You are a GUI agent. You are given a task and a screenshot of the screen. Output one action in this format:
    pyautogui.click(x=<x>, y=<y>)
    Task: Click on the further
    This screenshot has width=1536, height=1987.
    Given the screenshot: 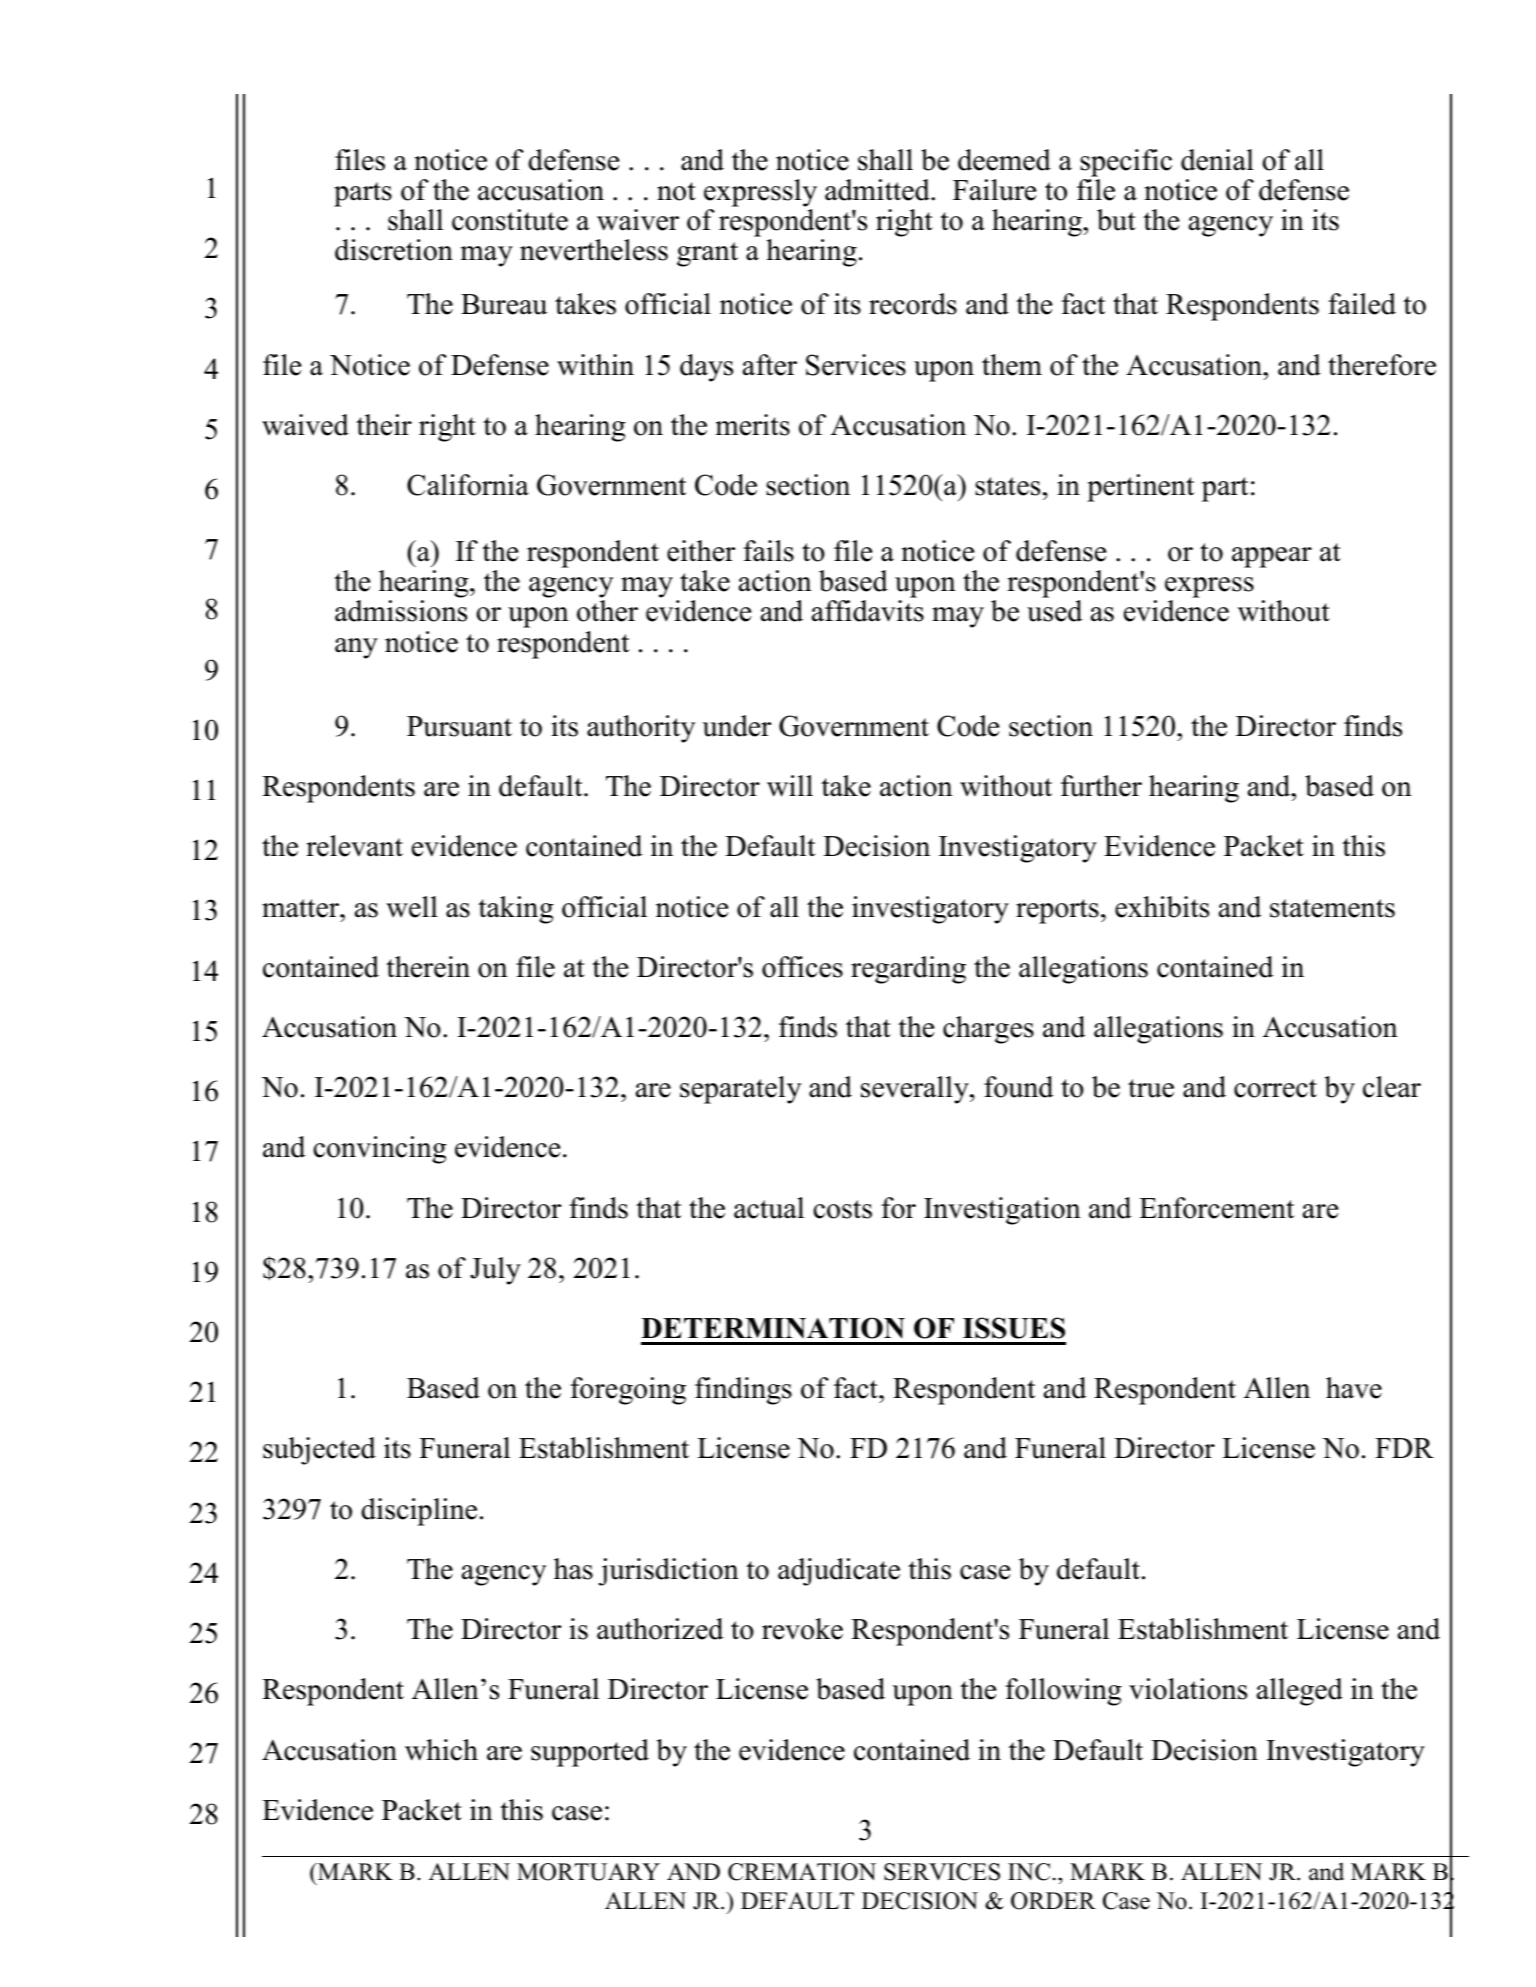 What is the action you would take?
    pyautogui.click(x=1101, y=786)
